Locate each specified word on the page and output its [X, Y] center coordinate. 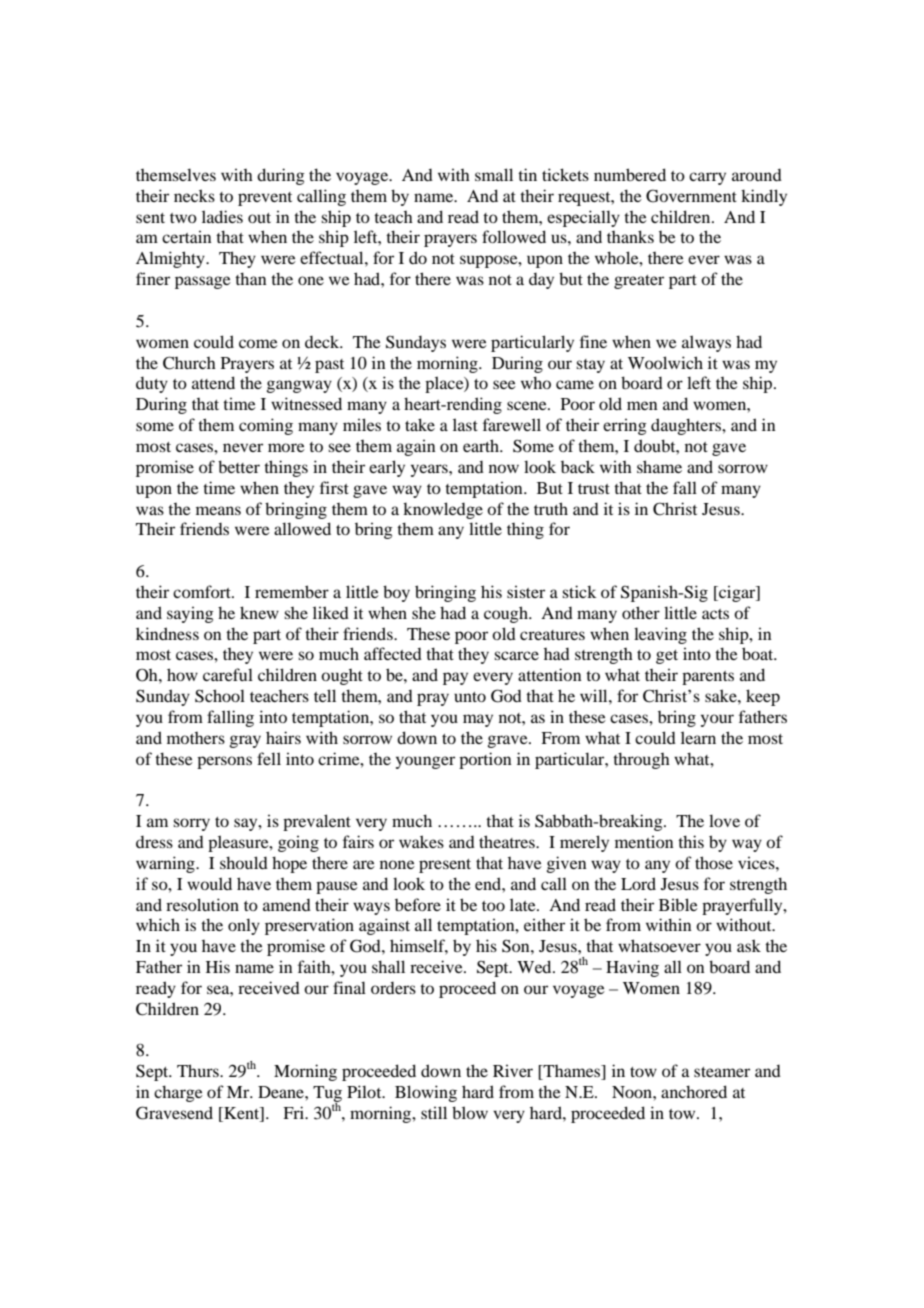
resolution [202, 904]
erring [625, 426]
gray [245, 741]
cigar [737, 593]
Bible [678, 904]
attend [213, 382]
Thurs [199, 1070]
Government [691, 196]
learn [698, 737]
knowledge [443, 510]
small [494, 174]
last [465, 424]
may [478, 720]
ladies [222, 216]
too [493, 906]
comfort [203, 591]
